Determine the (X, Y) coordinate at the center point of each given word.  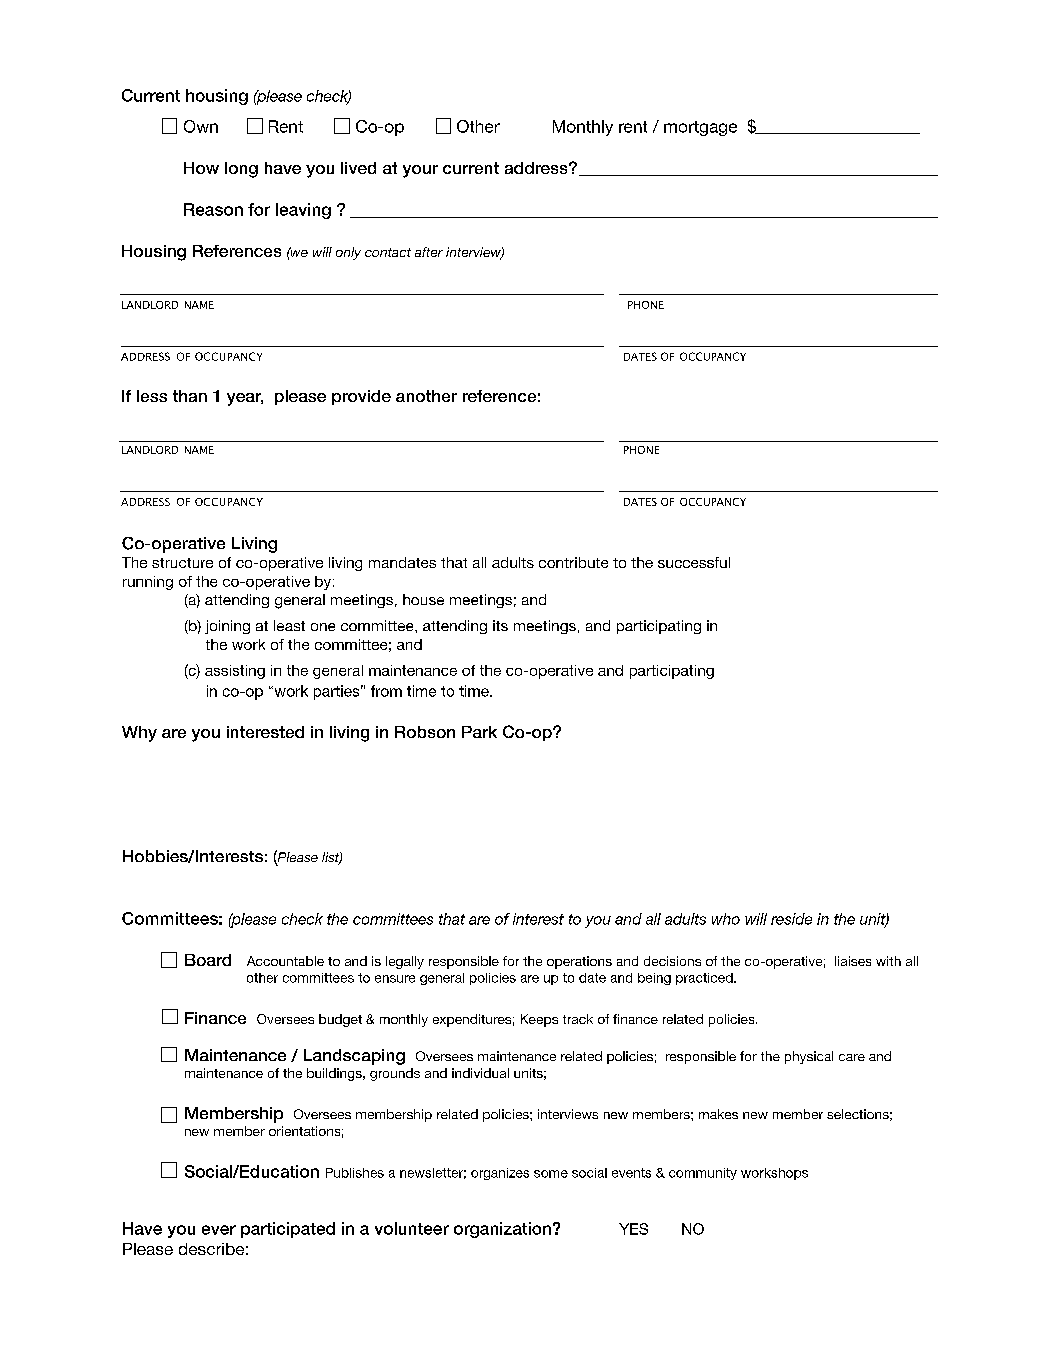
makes (718, 1114)
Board (208, 960)
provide (361, 397)
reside (791, 919)
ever (219, 1230)
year (245, 399)
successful (694, 562)
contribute (573, 562)
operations (579, 962)
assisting (235, 672)
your (420, 171)
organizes (500, 1174)
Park (479, 732)
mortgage (700, 128)
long (241, 170)
